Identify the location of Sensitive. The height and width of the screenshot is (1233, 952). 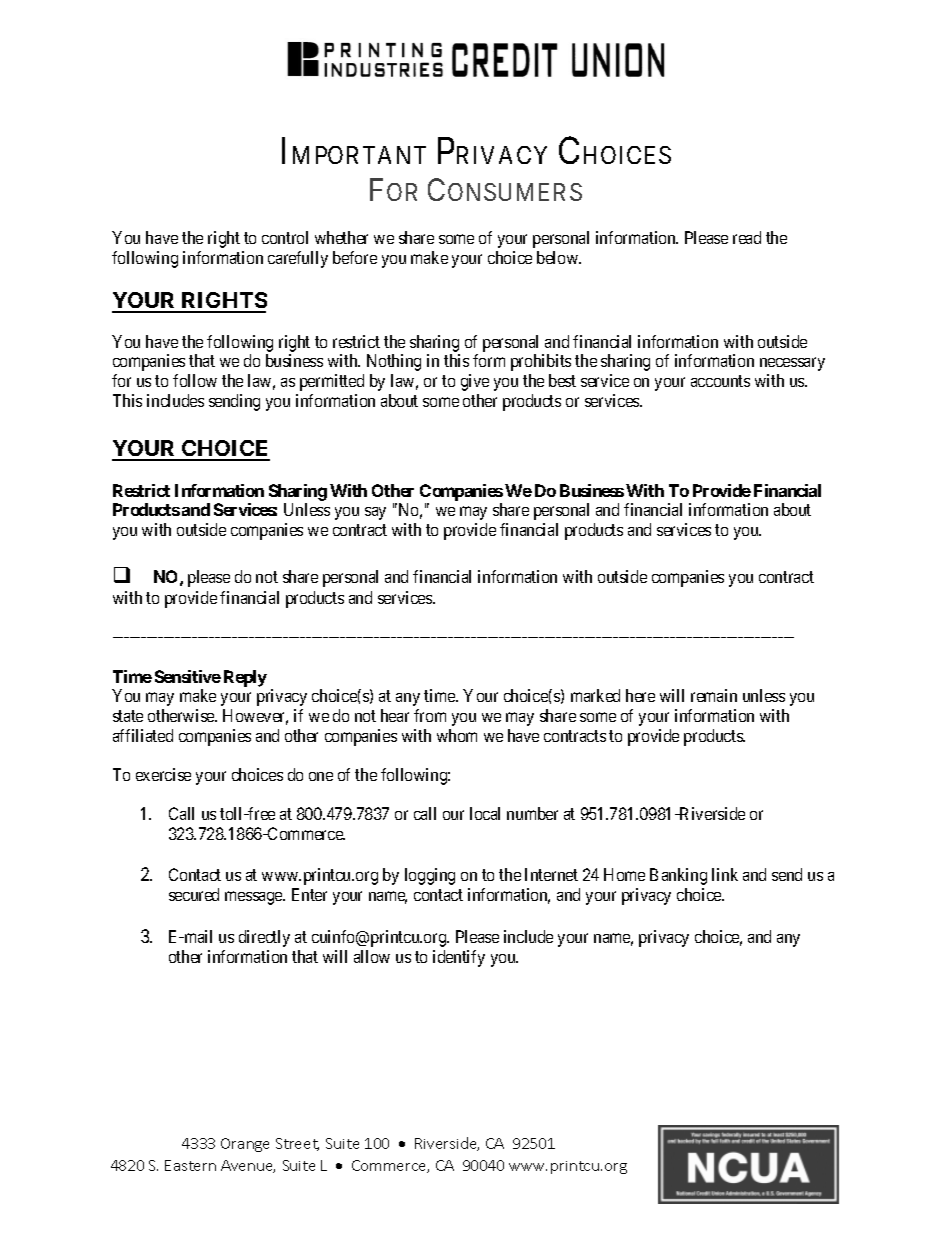
(188, 676).
